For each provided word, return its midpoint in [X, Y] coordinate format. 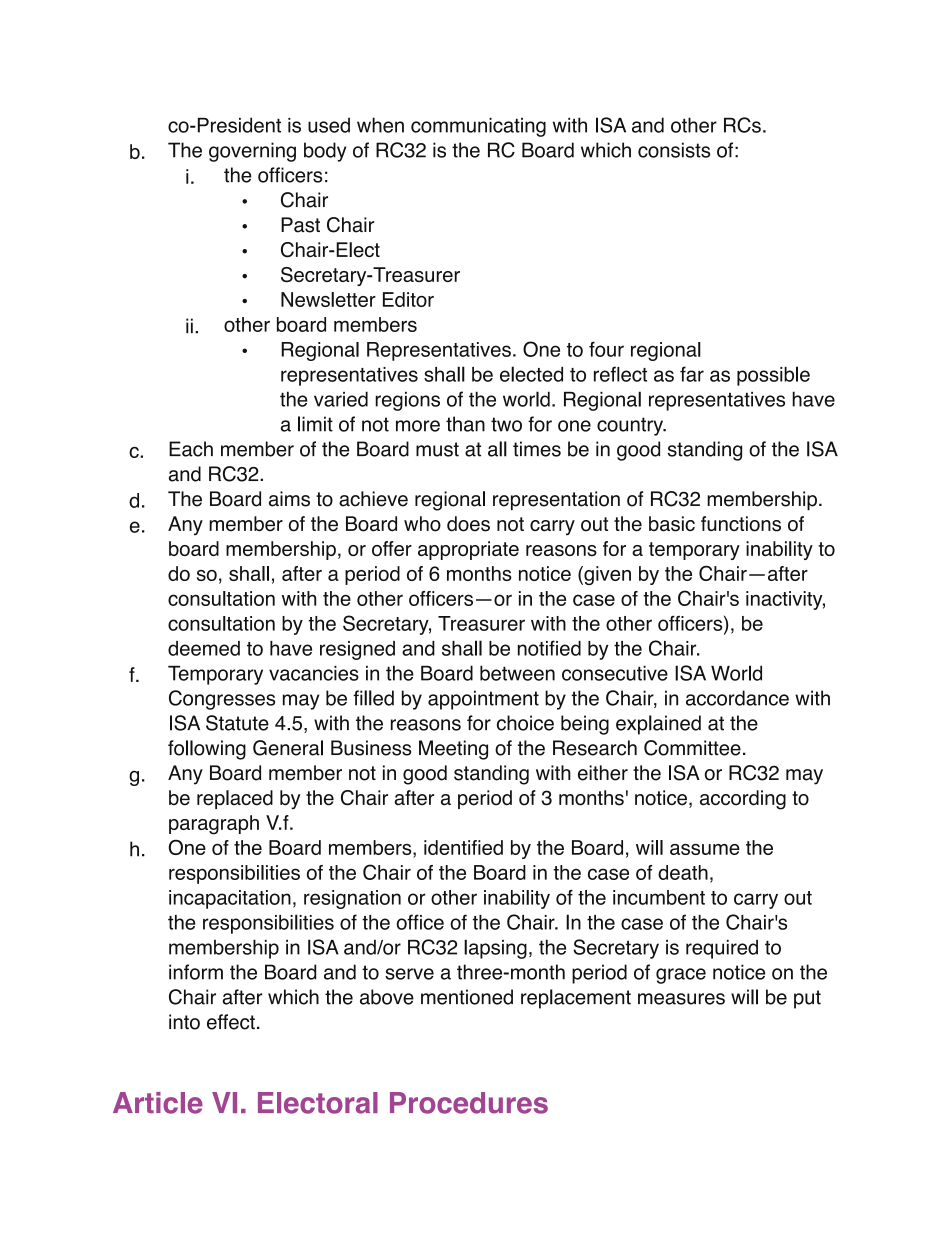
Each [191, 449]
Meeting [453, 750]
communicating [478, 127]
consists [674, 150]
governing [252, 152]
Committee [692, 748]
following [207, 750]
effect [231, 1022]
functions [741, 524]
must [437, 449]
